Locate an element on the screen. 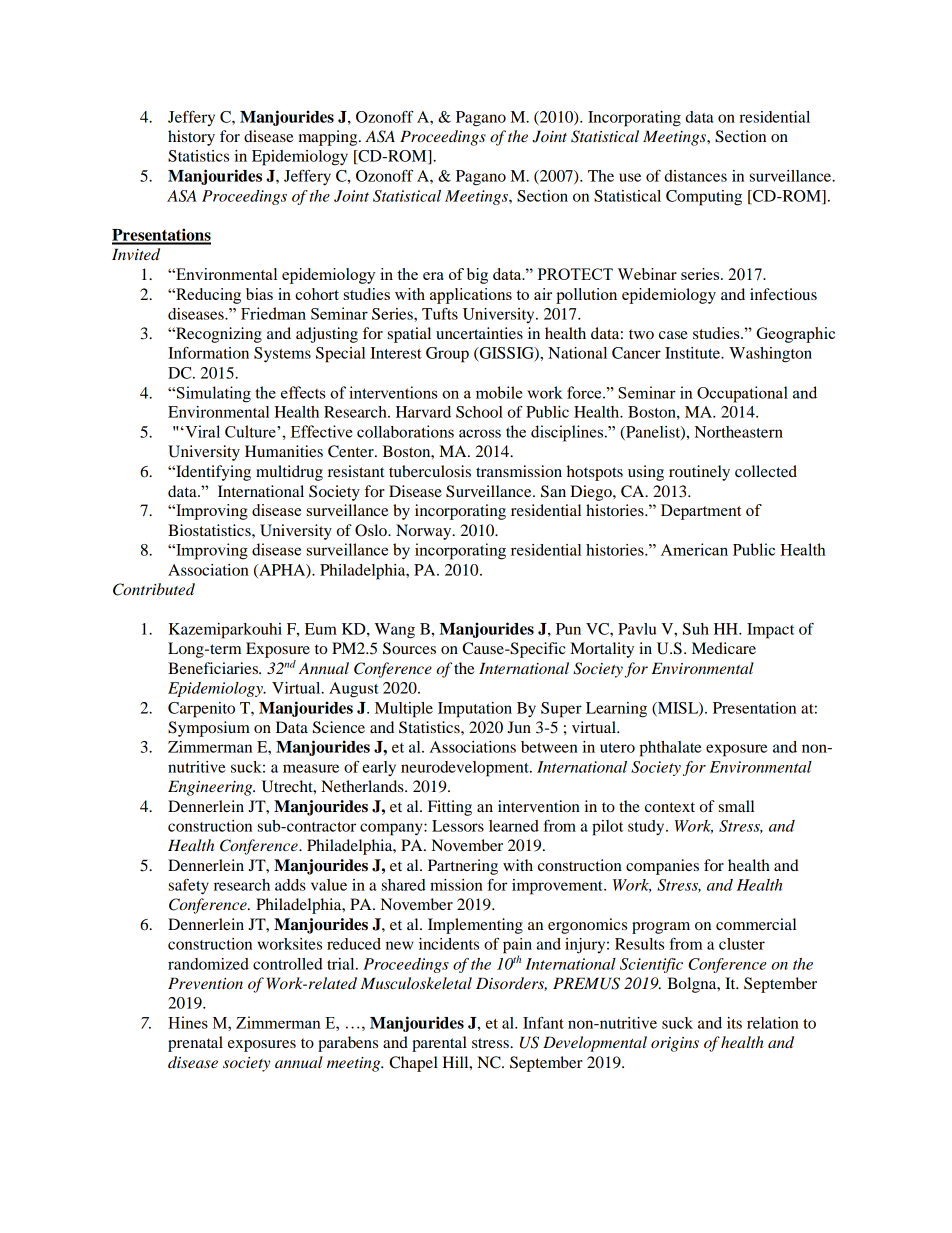  Partnering is located at coordinates (463, 867).
